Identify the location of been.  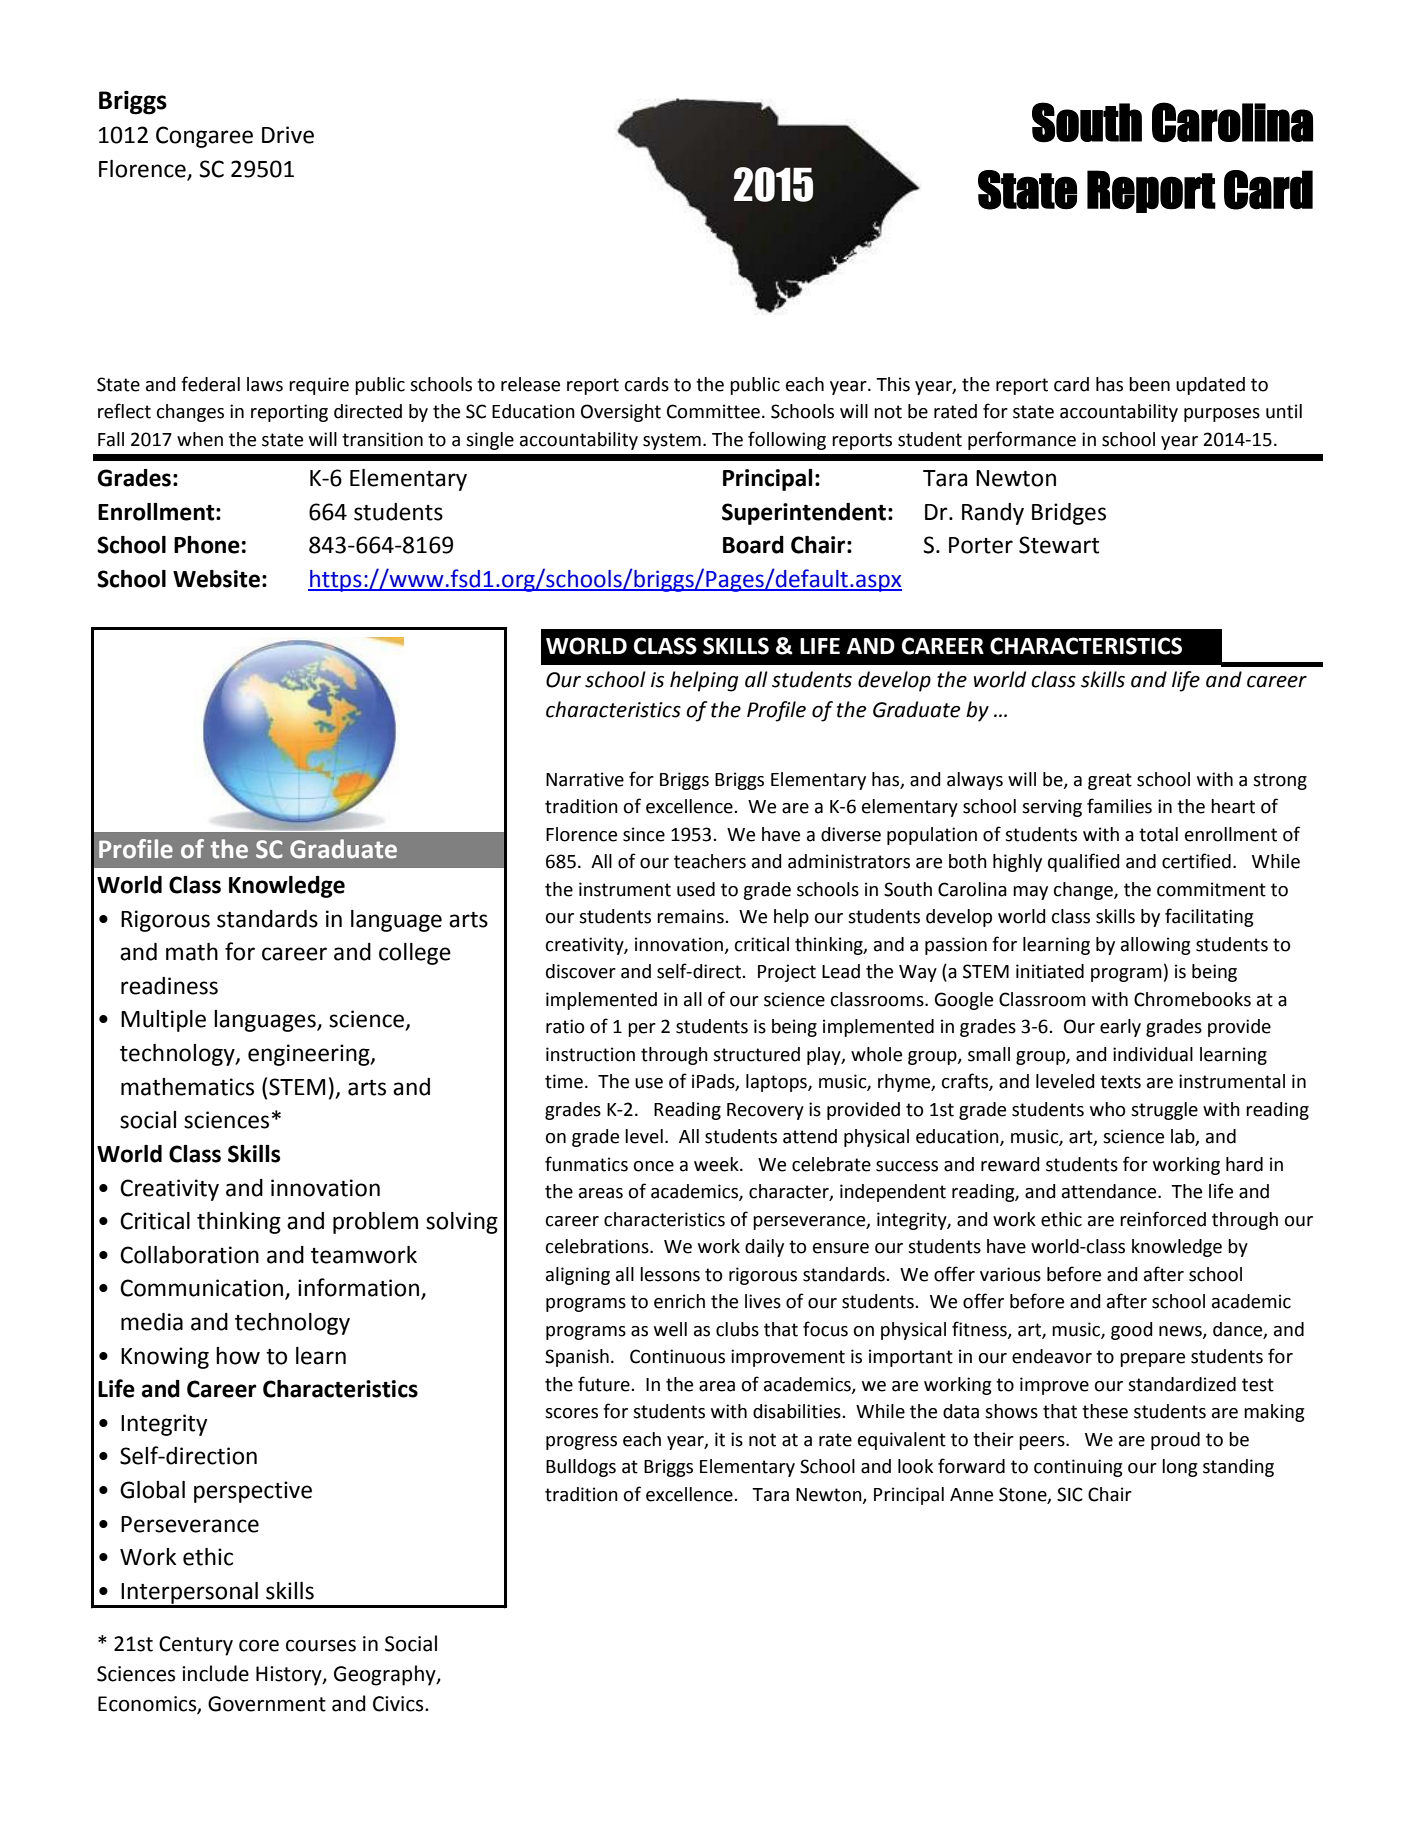
(1149, 384).
